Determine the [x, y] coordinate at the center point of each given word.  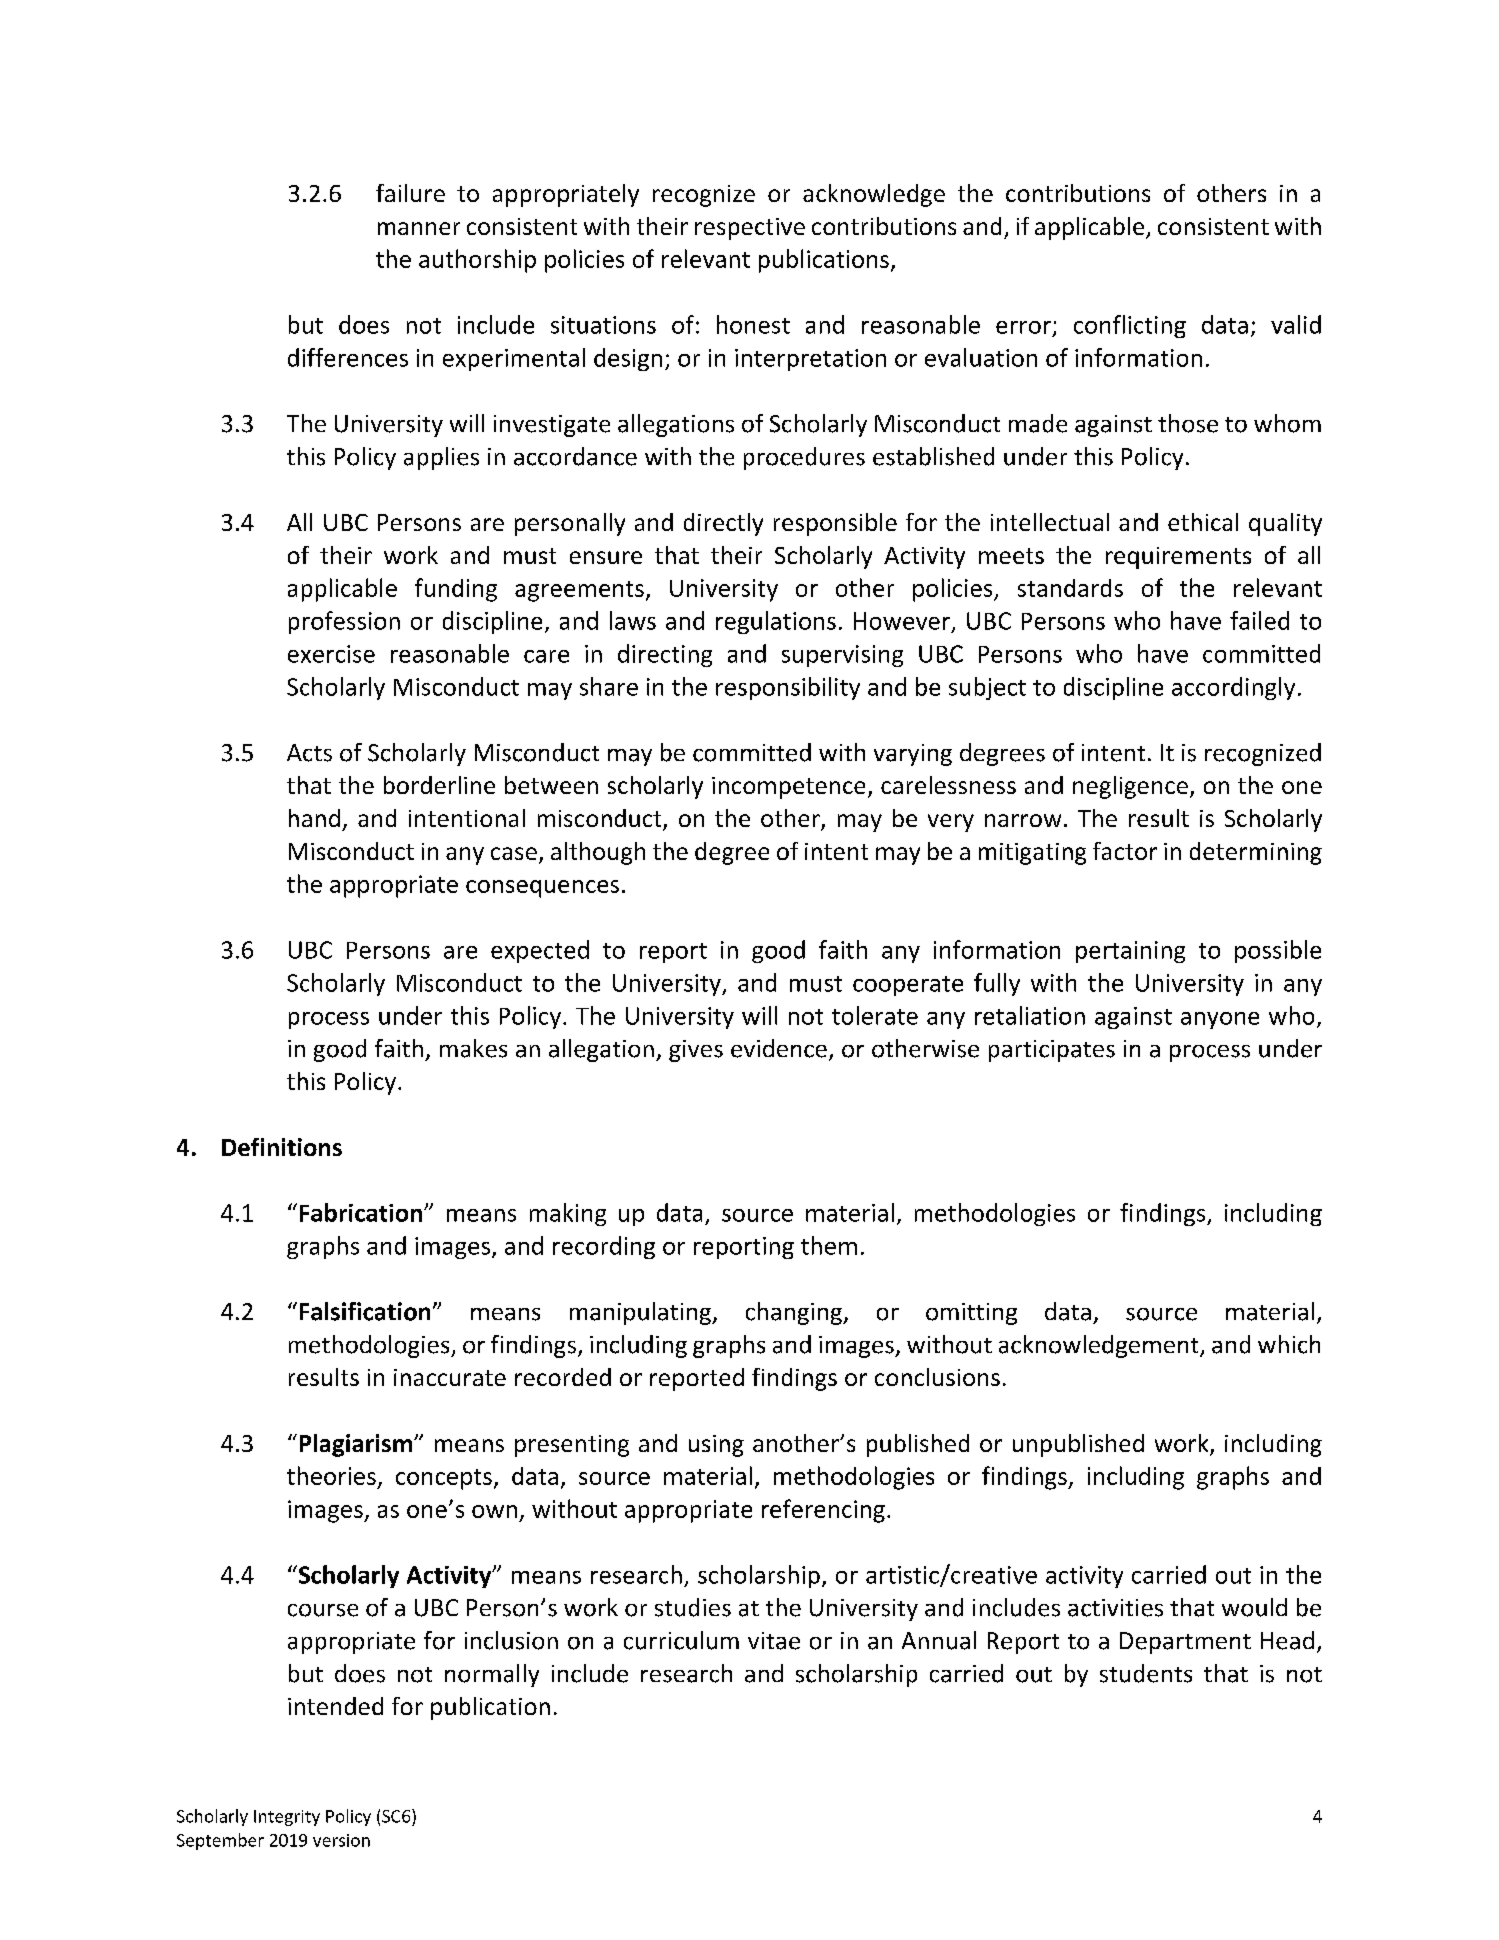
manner [419, 228]
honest [753, 324]
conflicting [1130, 326]
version [341, 1840]
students [1146, 1673]
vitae [774, 1641]
